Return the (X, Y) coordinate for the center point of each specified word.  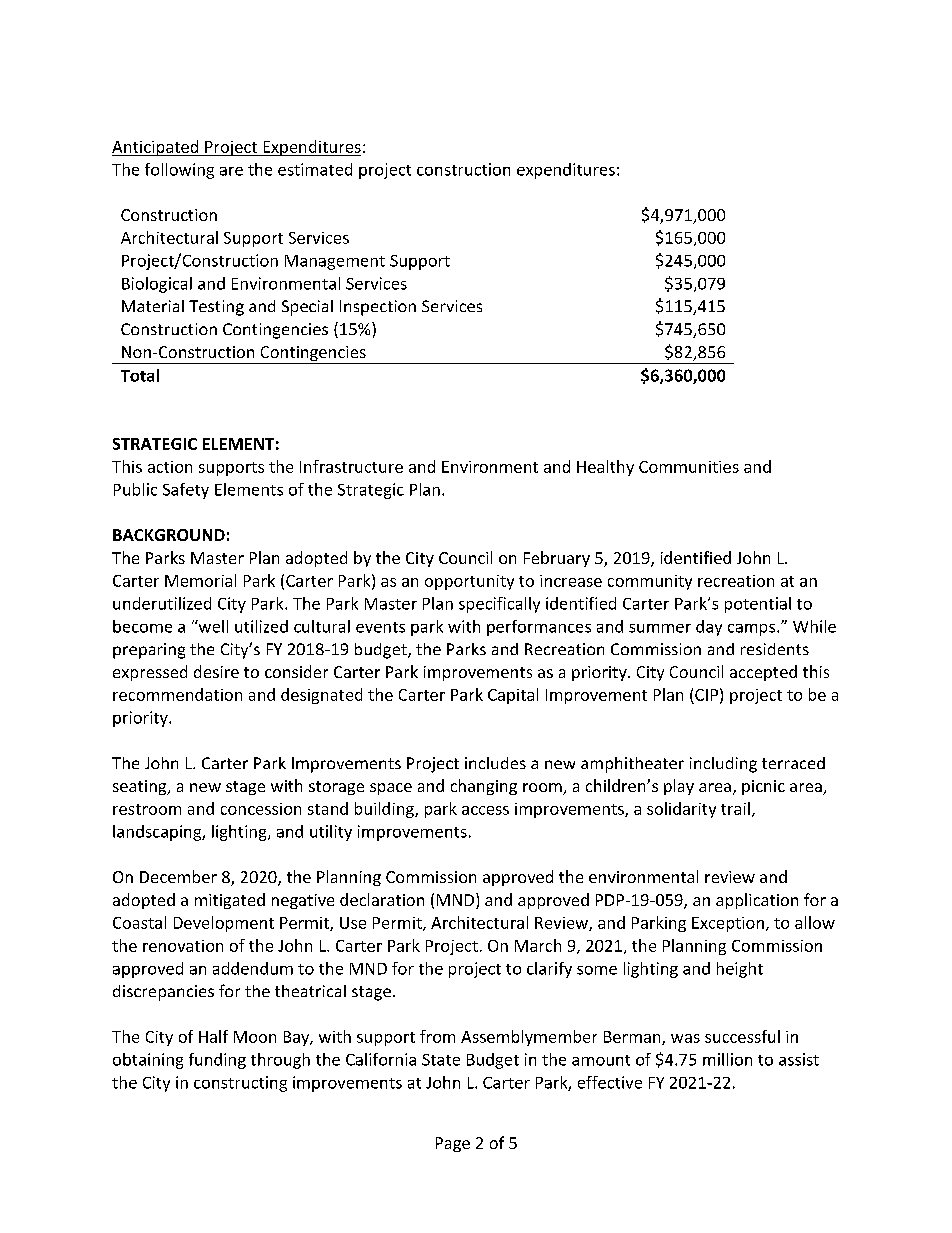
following (179, 171)
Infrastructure (351, 466)
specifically (499, 605)
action (170, 467)
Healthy (605, 468)
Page (453, 1144)
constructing (240, 1084)
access (485, 810)
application (757, 901)
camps (753, 630)
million (727, 1059)
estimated (315, 169)
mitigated (230, 901)
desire (216, 671)
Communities (689, 467)
